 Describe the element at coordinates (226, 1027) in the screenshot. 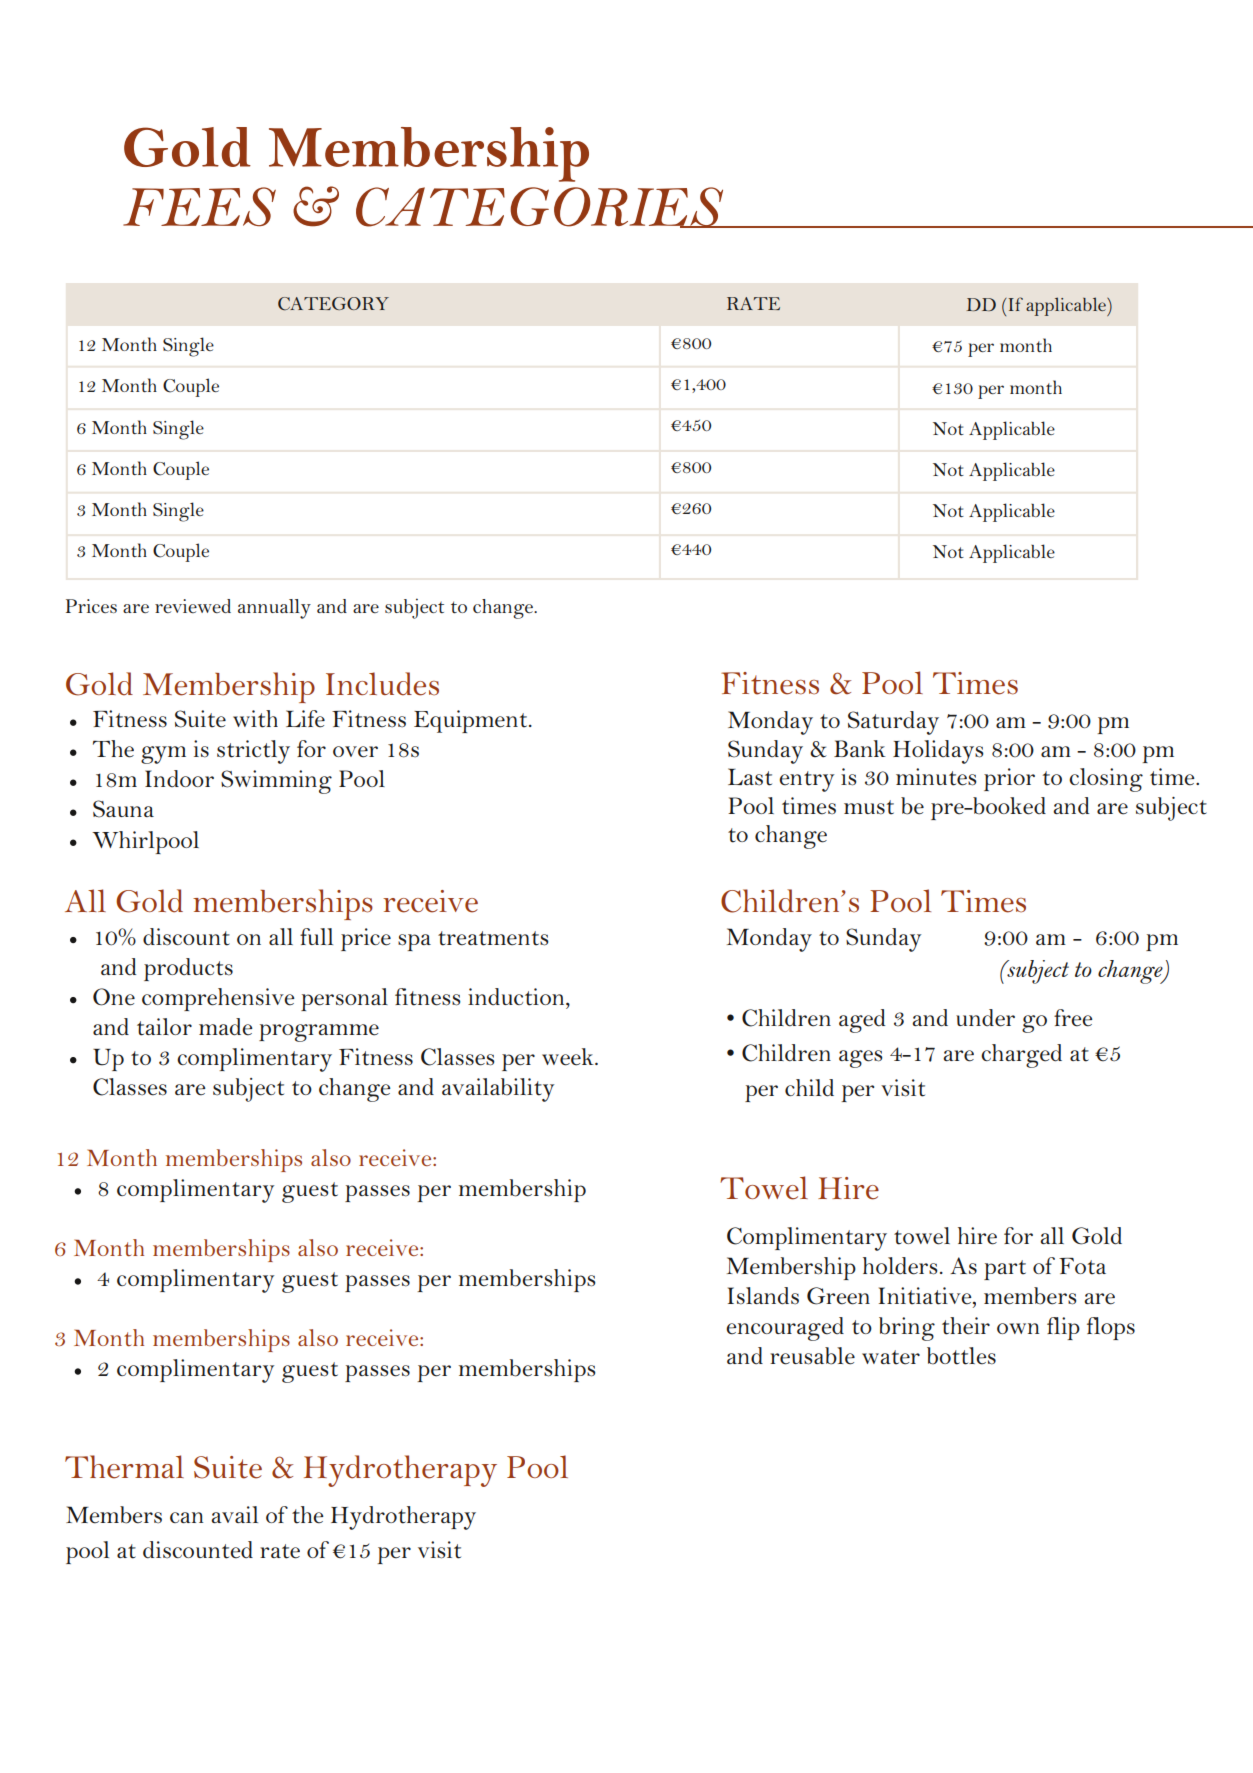

I see `made` at that location.
